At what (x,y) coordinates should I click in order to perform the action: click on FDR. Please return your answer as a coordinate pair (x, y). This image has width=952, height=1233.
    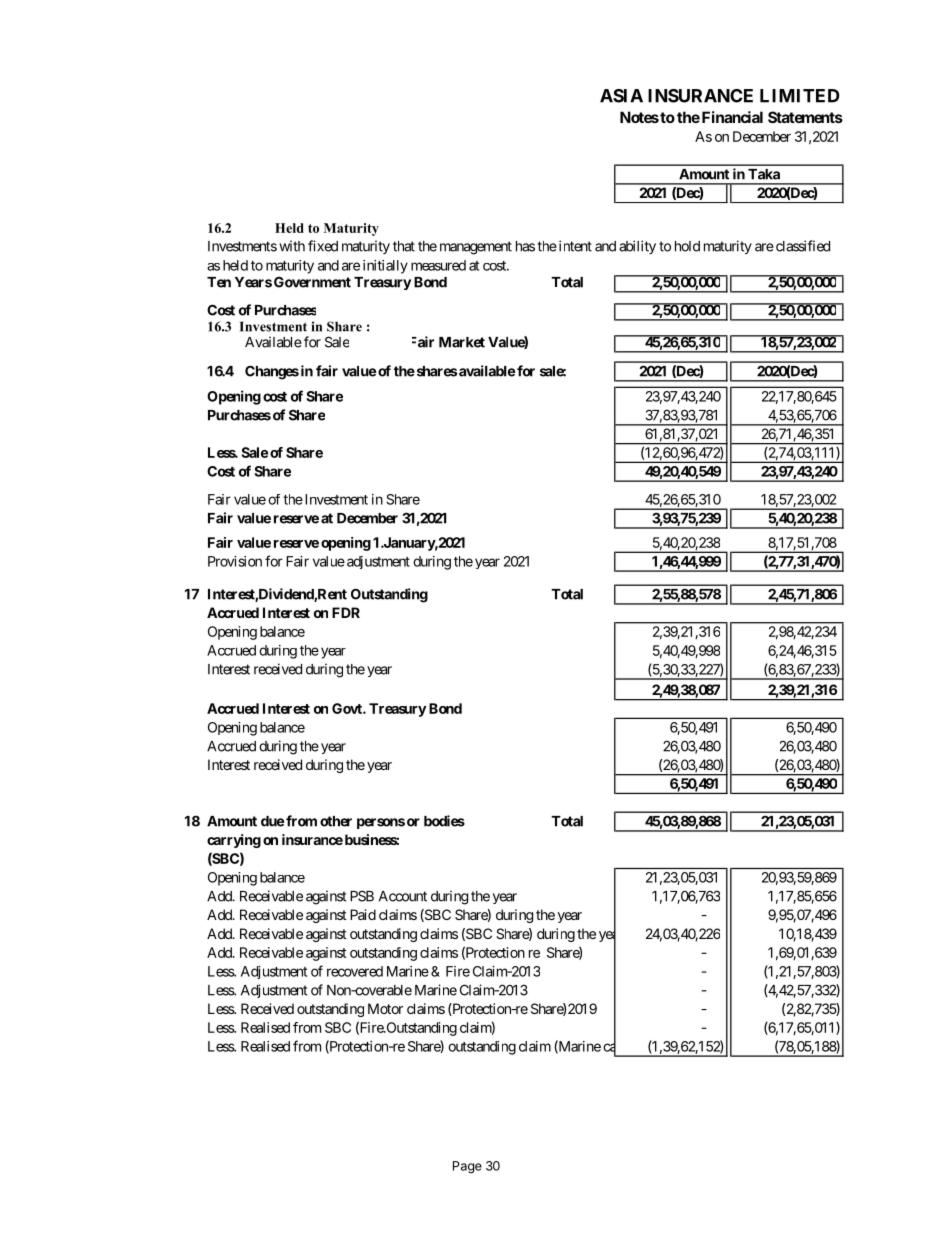
    Looking at the image, I should click on (346, 612).
